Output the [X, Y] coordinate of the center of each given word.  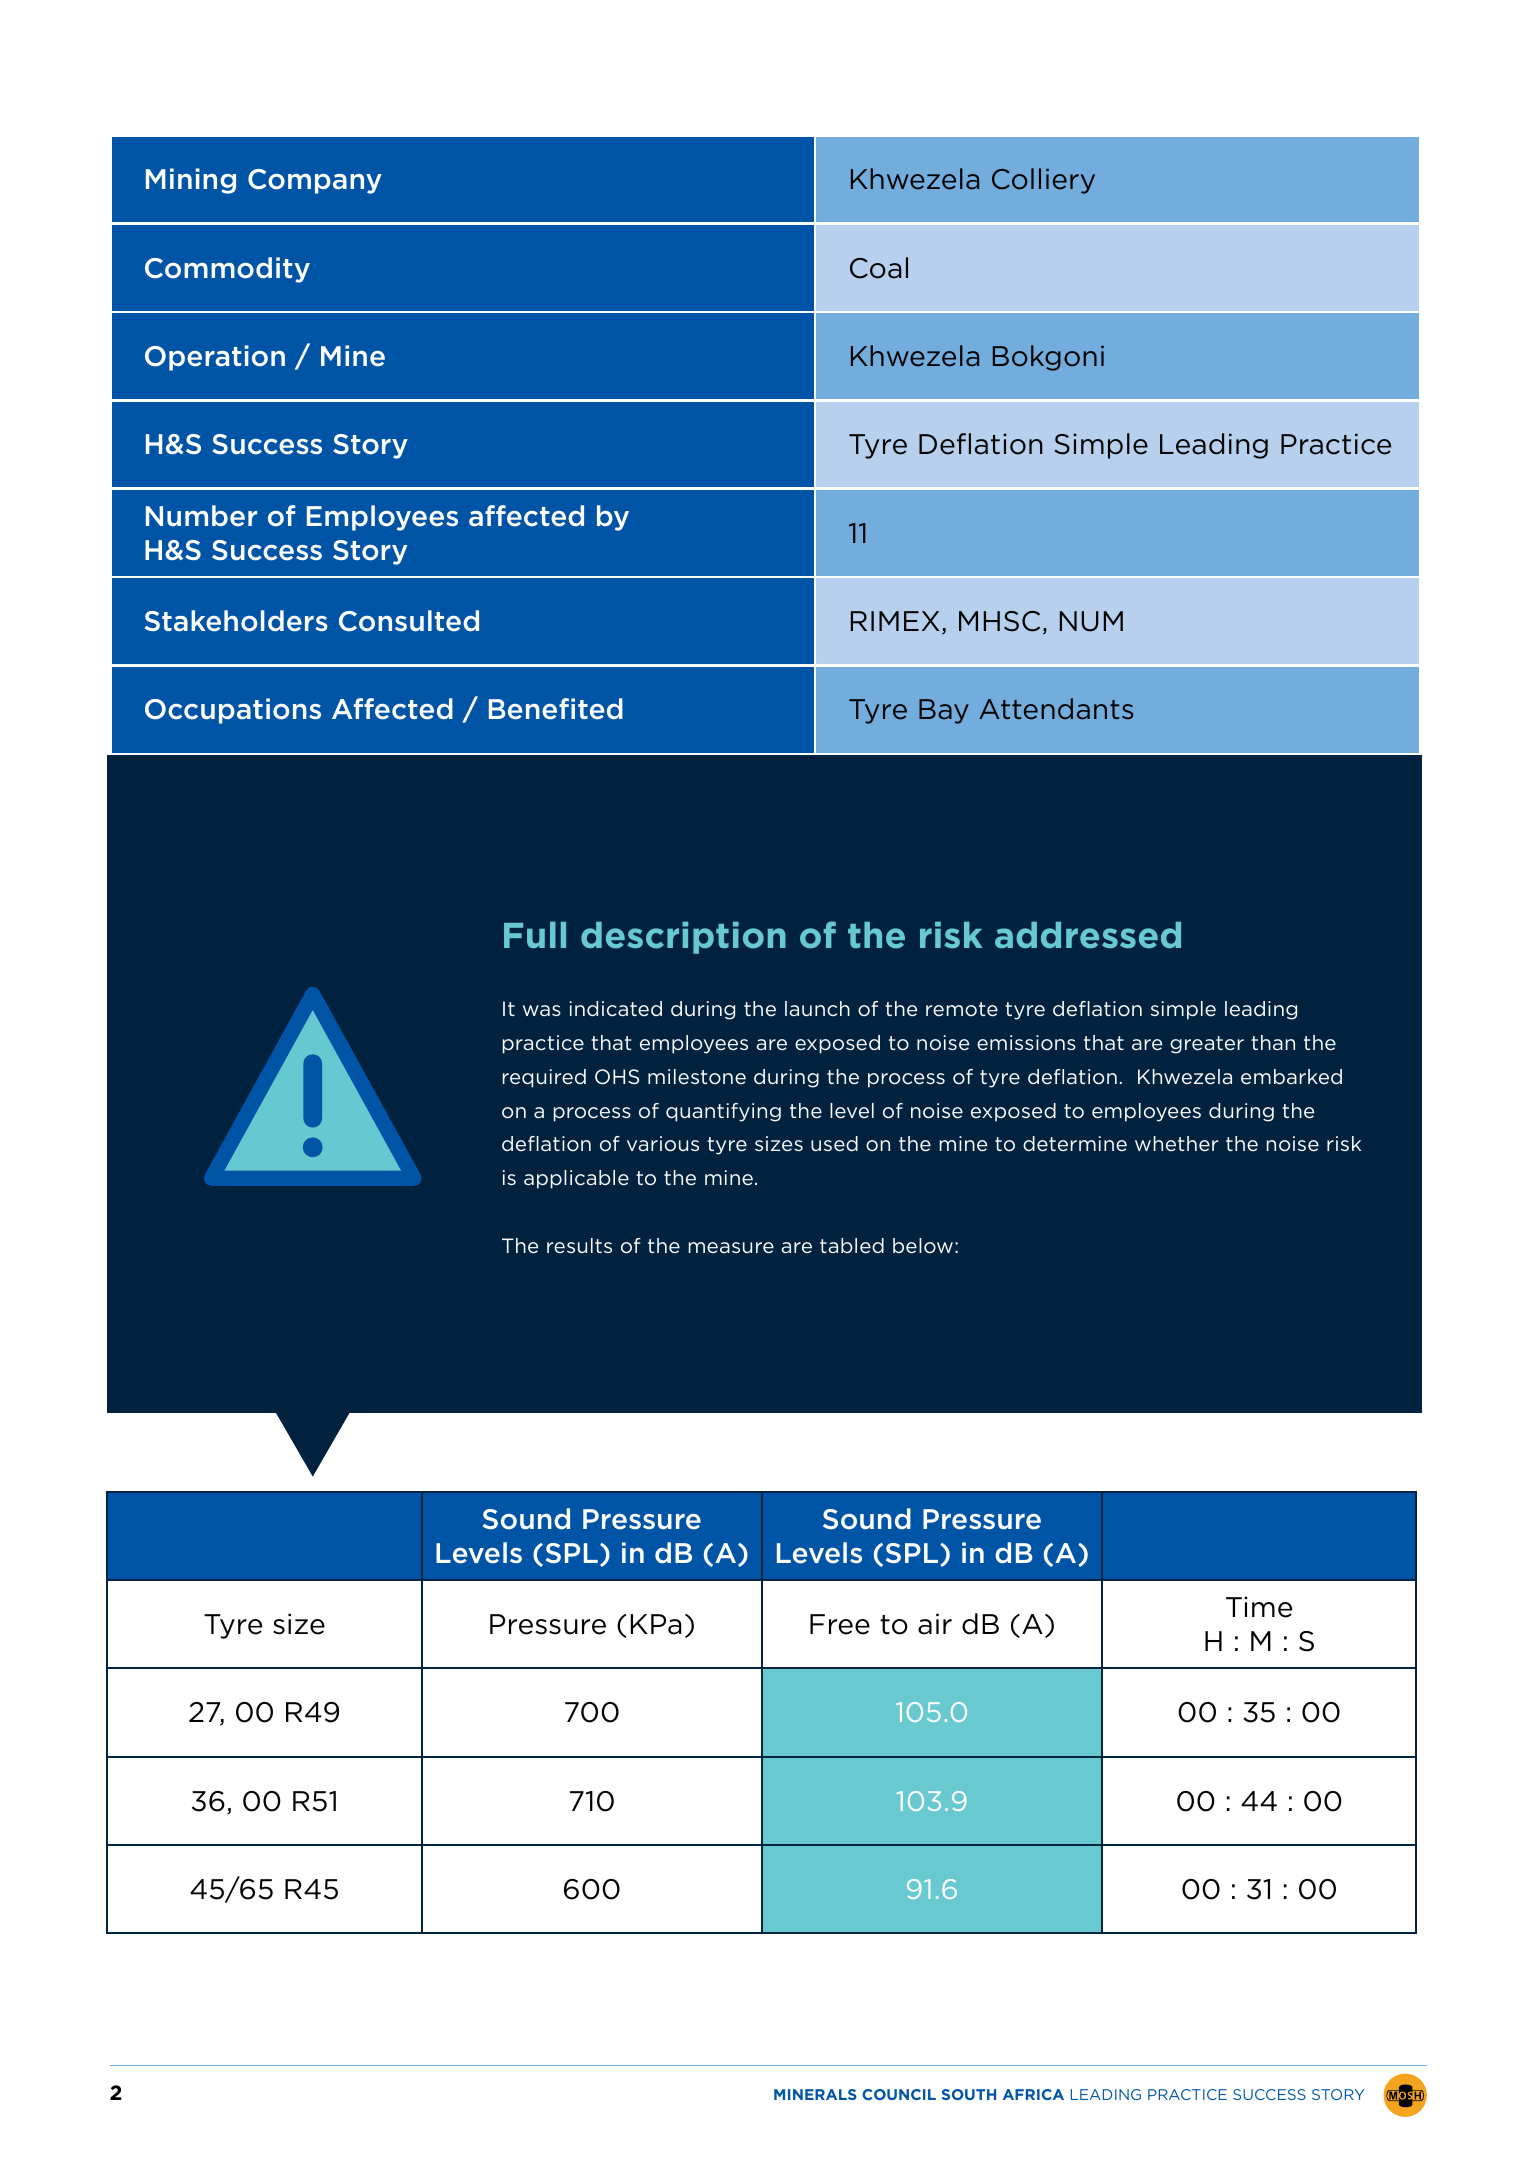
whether [1176, 1144]
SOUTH [969, 2094]
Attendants [1056, 709]
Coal [879, 268]
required [544, 1078]
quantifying [723, 1112]
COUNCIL [899, 2094]
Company [315, 181]
